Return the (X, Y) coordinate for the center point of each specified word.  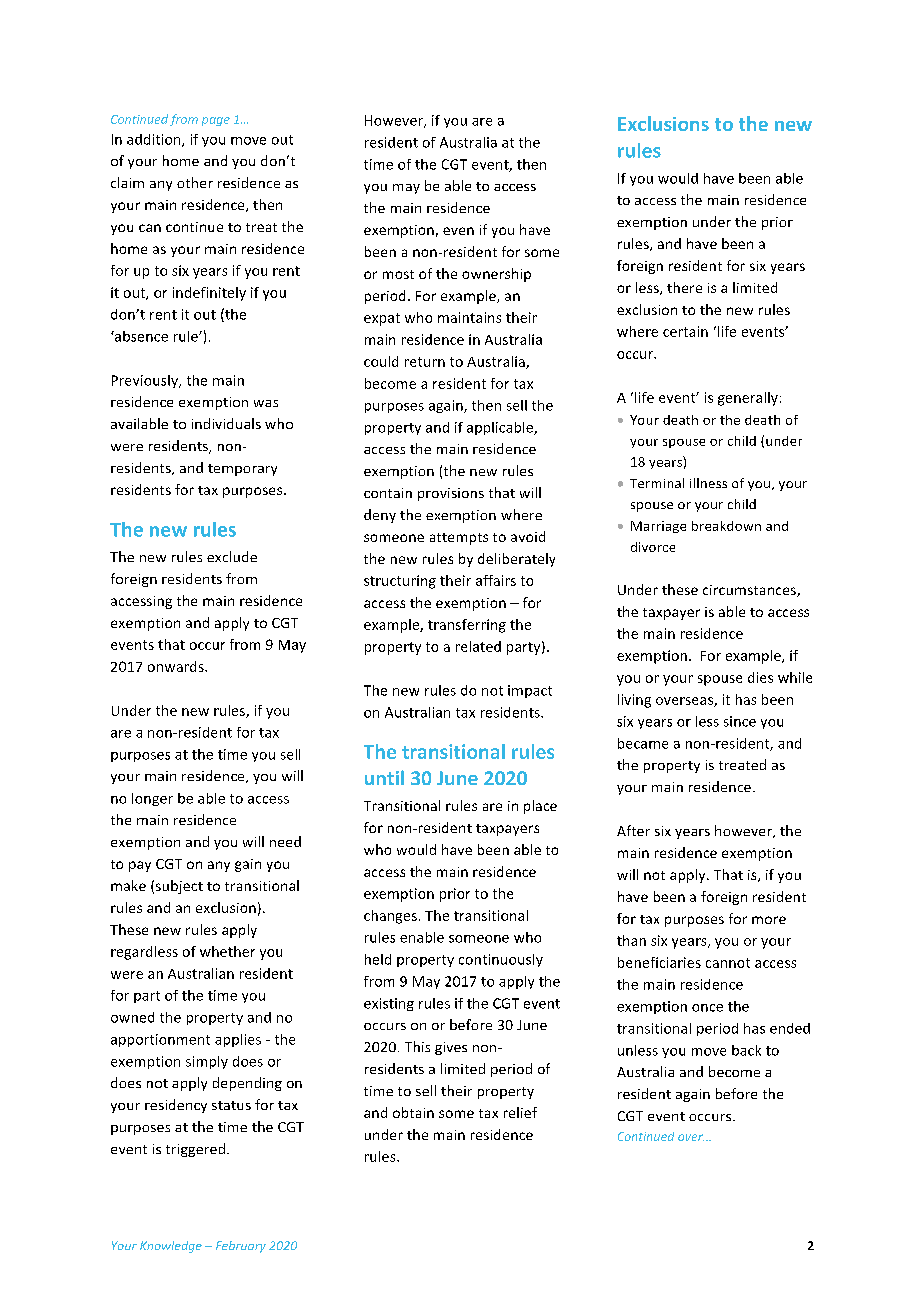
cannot (728, 963)
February (241, 1247)
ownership (496, 275)
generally (748, 399)
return (425, 362)
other (195, 182)
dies (760, 677)
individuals (226, 423)
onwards (177, 666)
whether (227, 951)
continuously (501, 960)
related (478, 646)
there (684, 287)
